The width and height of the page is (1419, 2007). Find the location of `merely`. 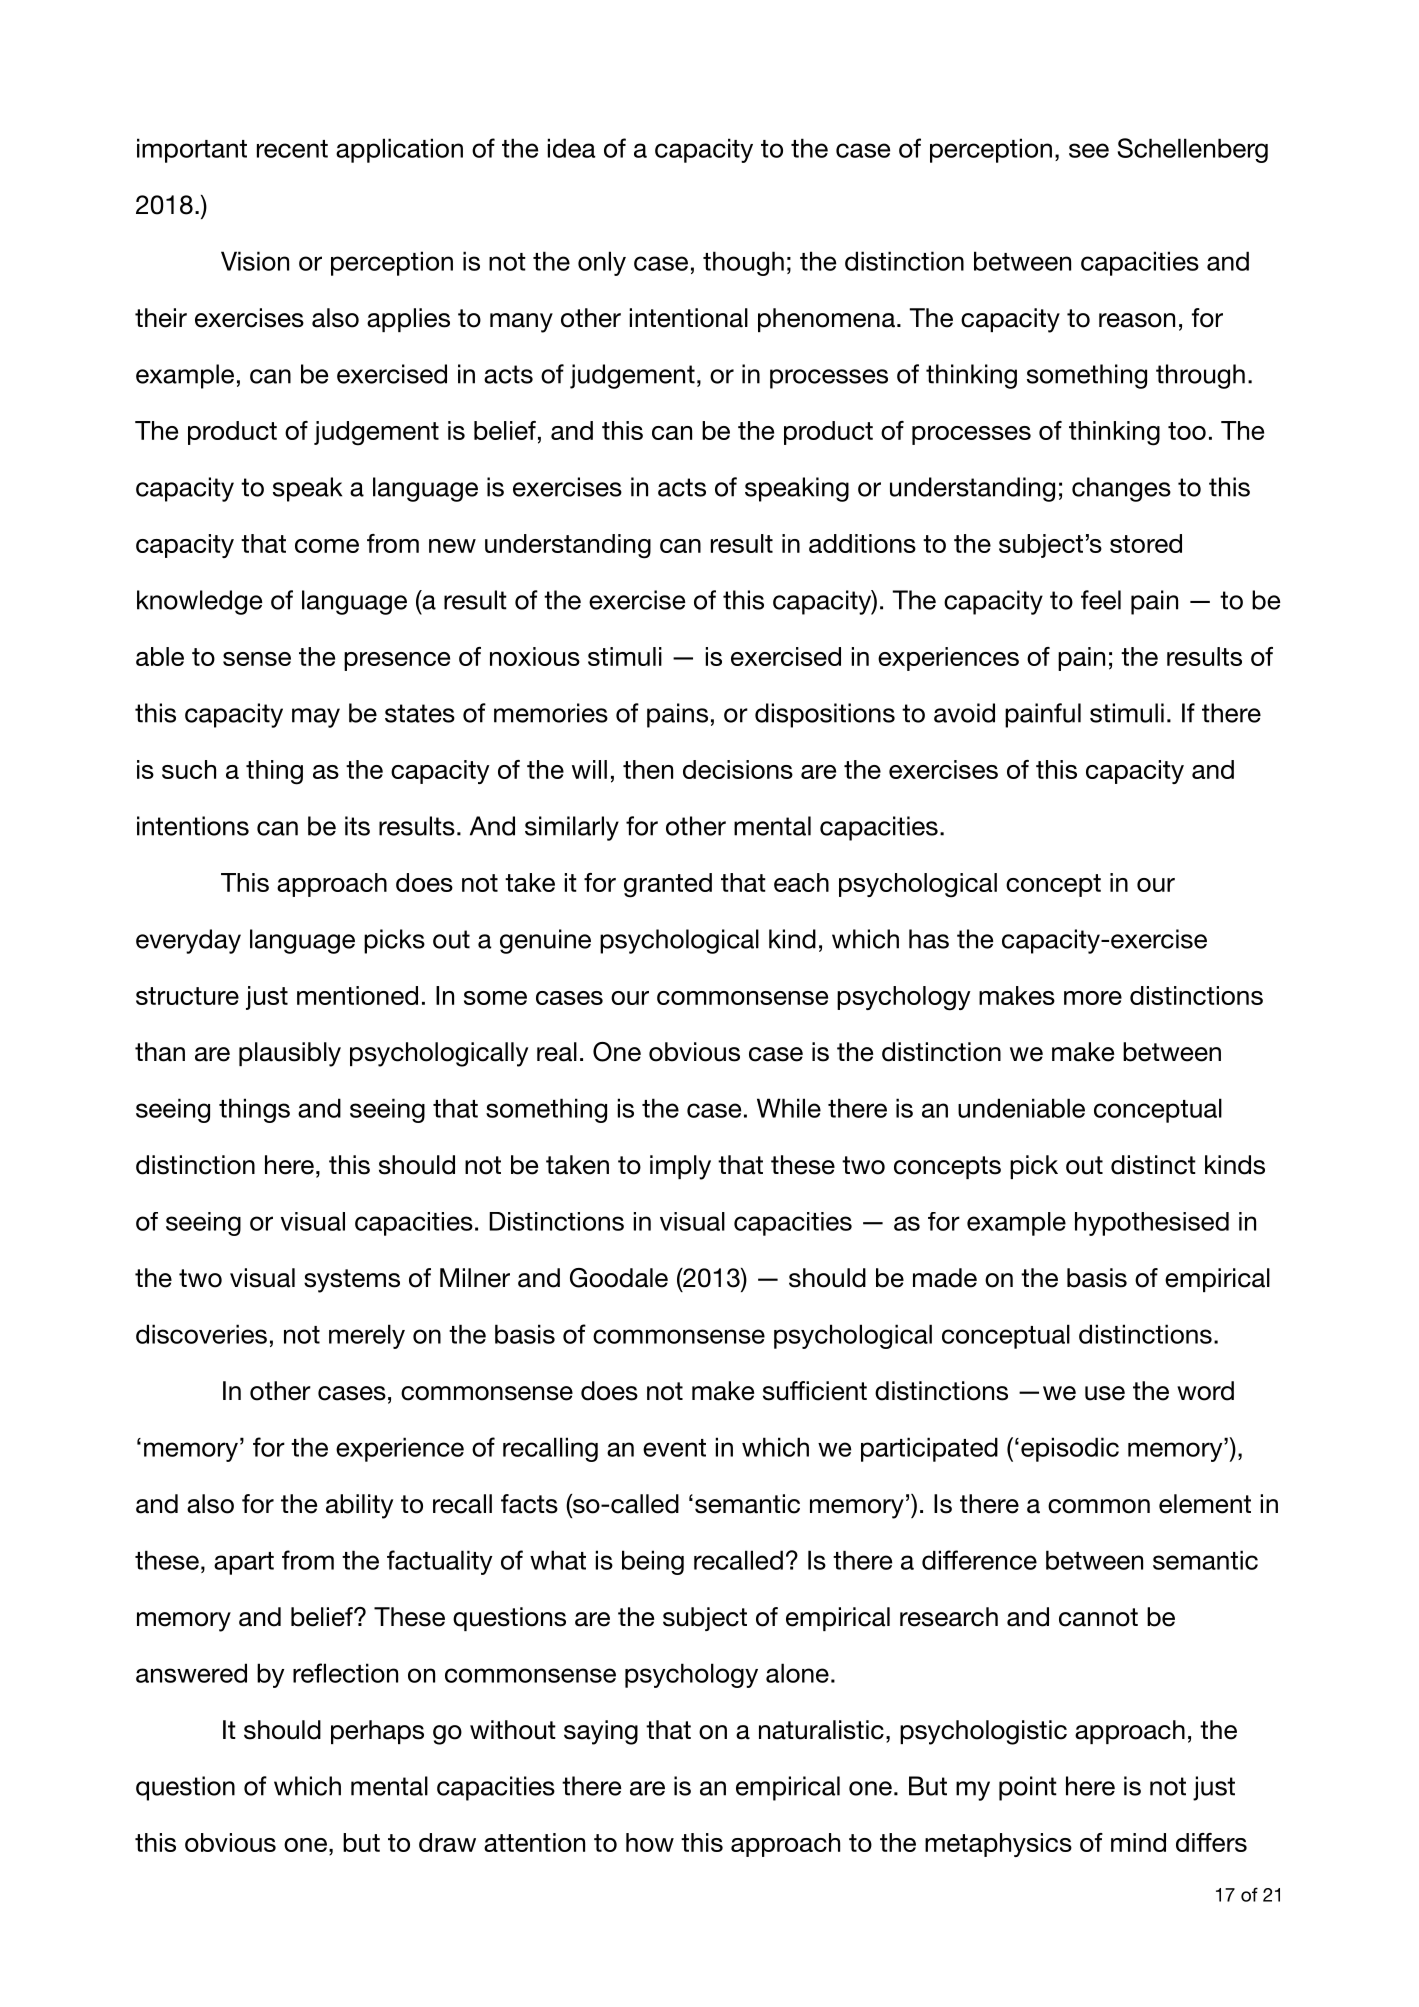

merely is located at coordinates (367, 1336).
